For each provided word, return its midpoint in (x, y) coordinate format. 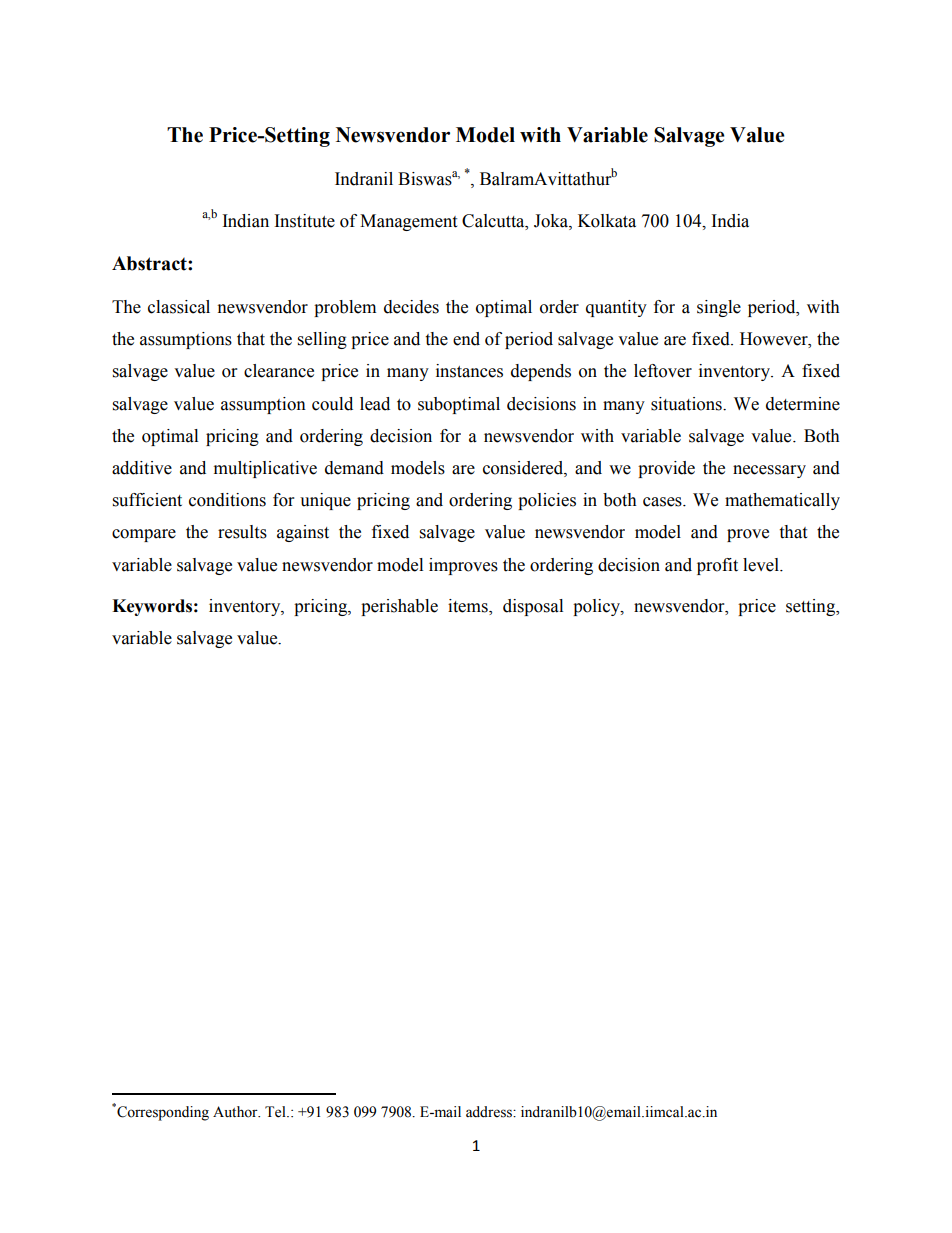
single (719, 308)
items (469, 607)
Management (408, 222)
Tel (276, 1112)
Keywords (152, 607)
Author (236, 1112)
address (490, 1112)
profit (717, 566)
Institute (305, 221)
